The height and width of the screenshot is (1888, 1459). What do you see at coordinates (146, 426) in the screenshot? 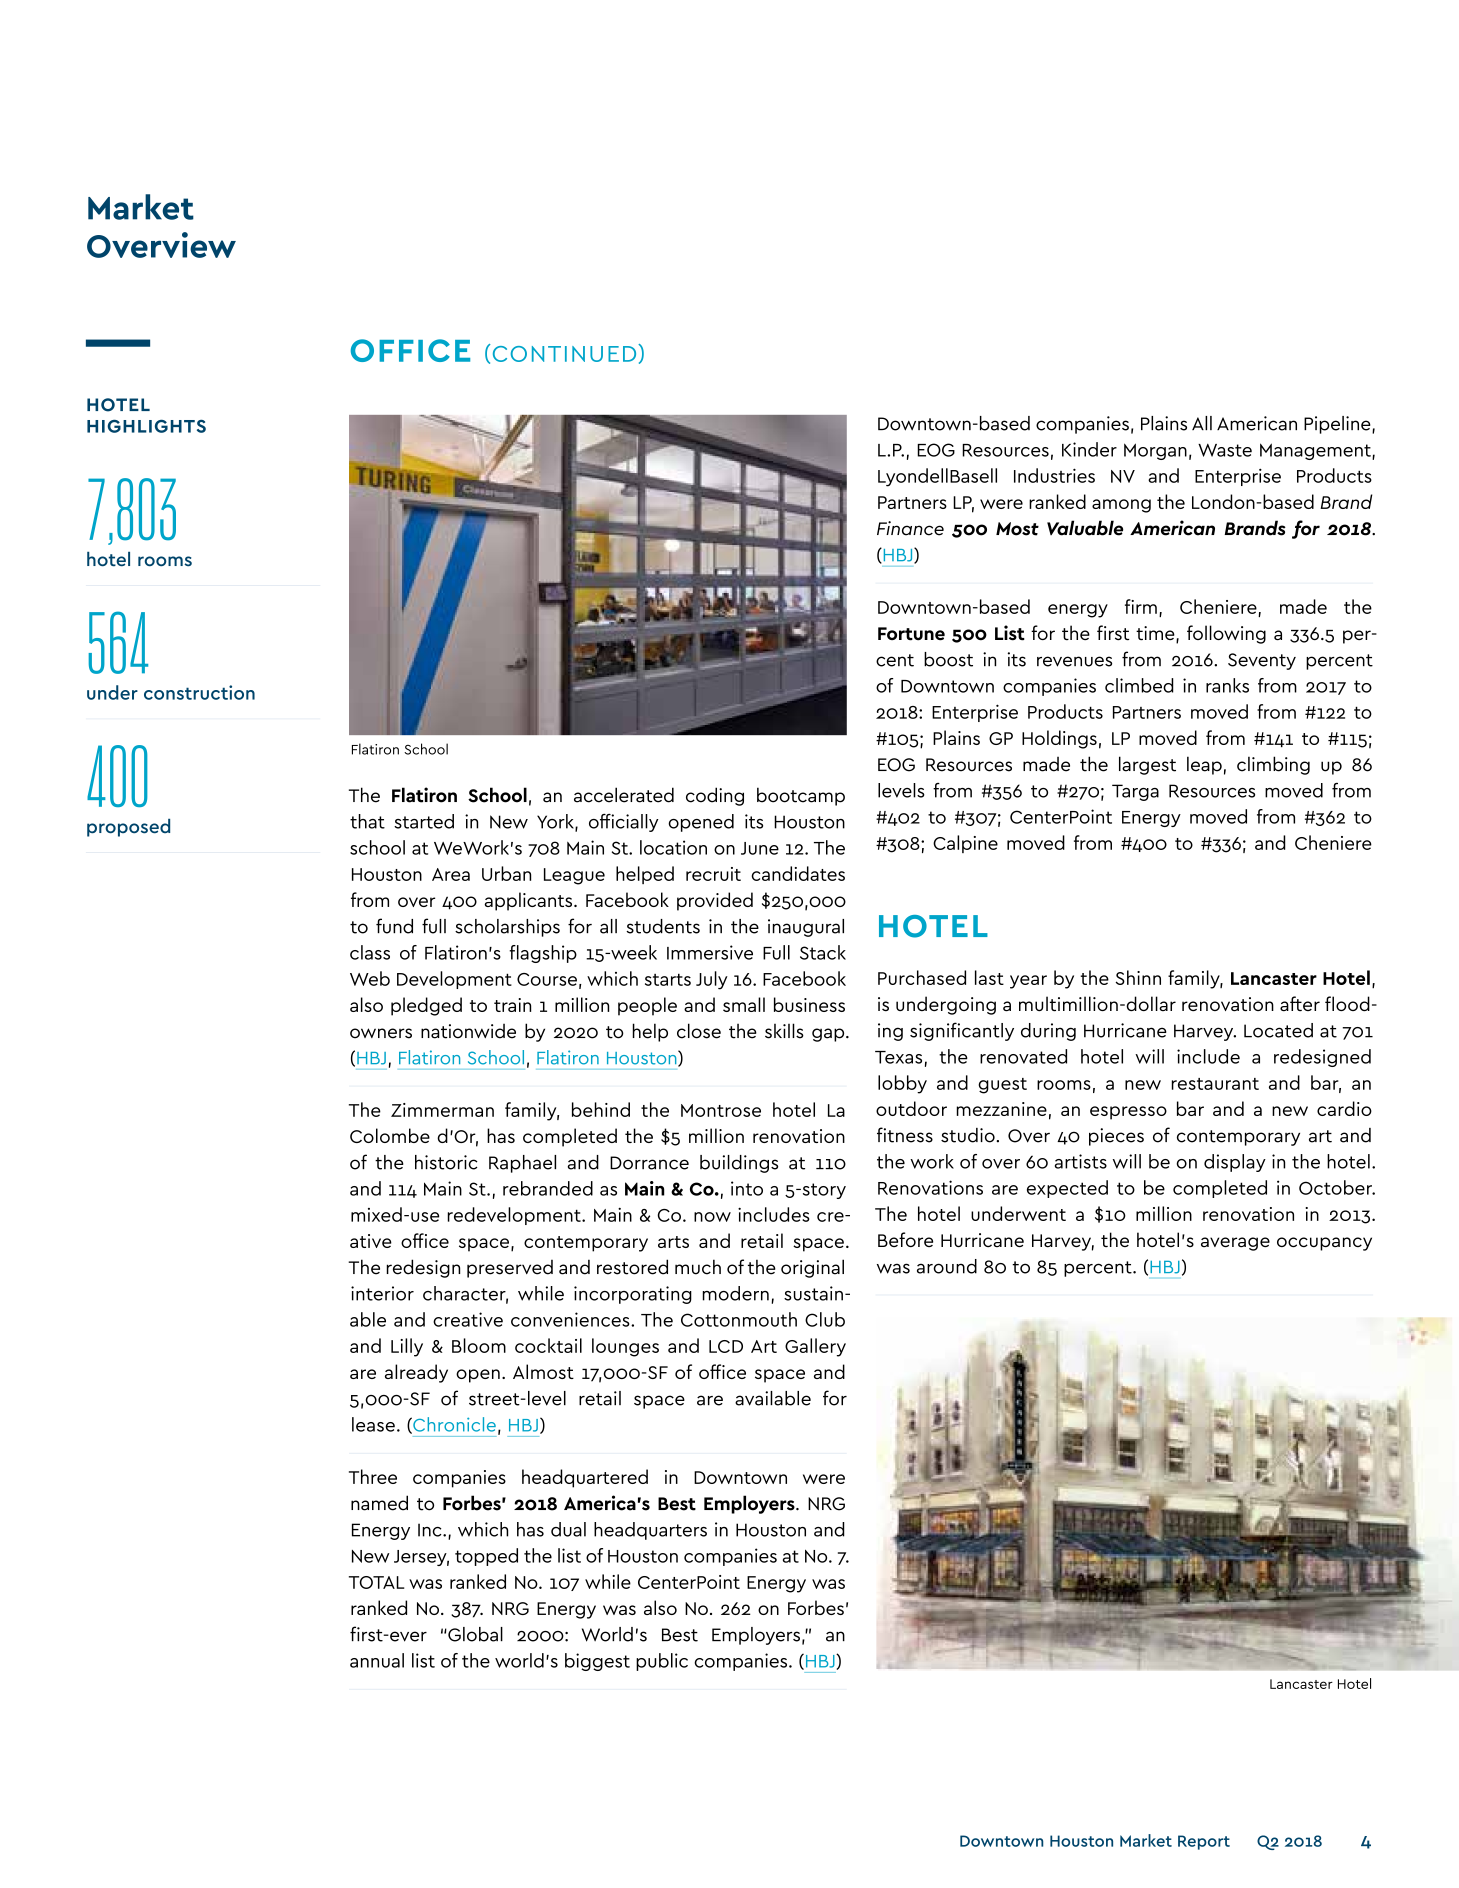
I see `HIGHLIGHTS` at bounding box center [146, 426].
